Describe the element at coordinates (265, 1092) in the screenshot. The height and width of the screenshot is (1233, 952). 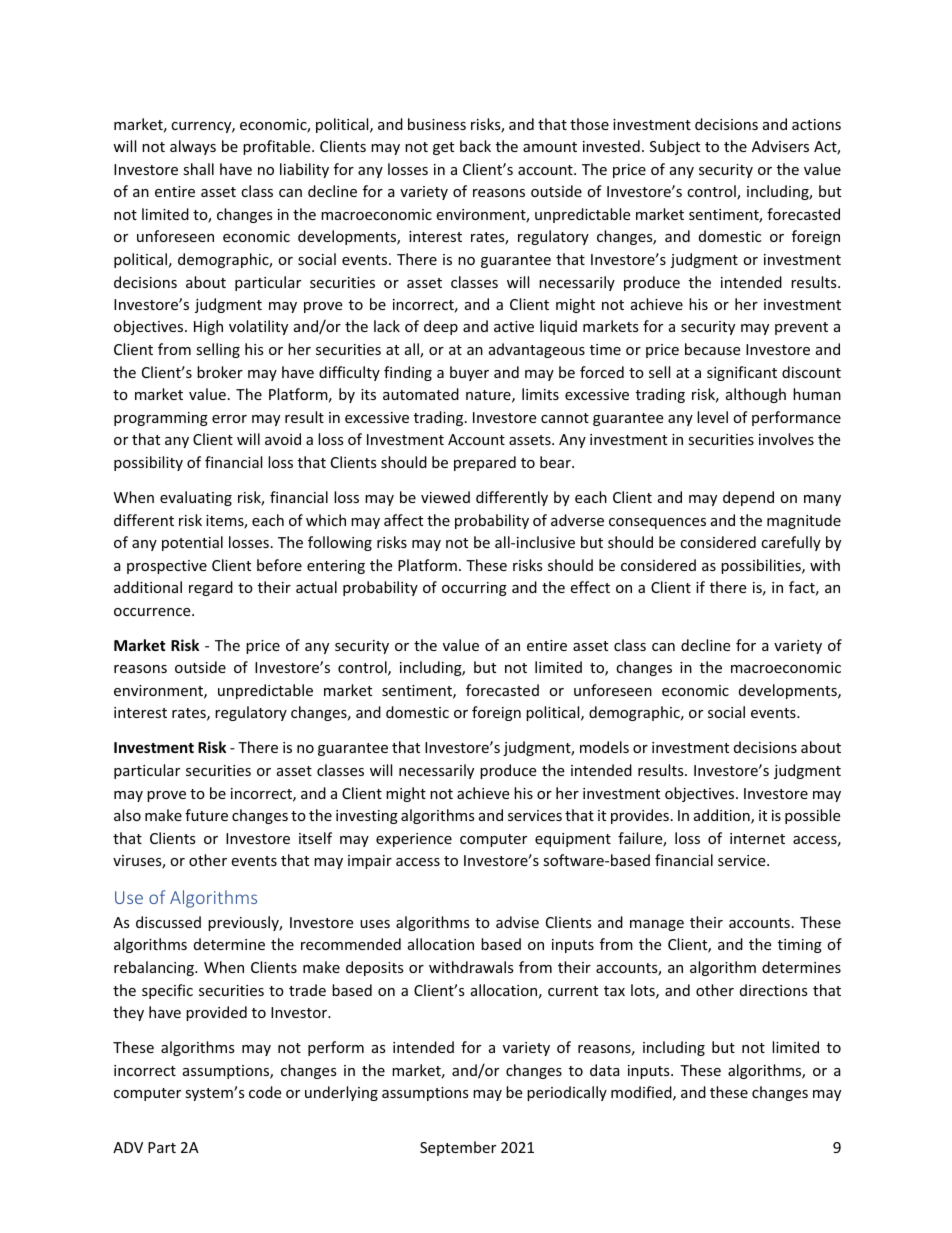
I see `code` at that location.
